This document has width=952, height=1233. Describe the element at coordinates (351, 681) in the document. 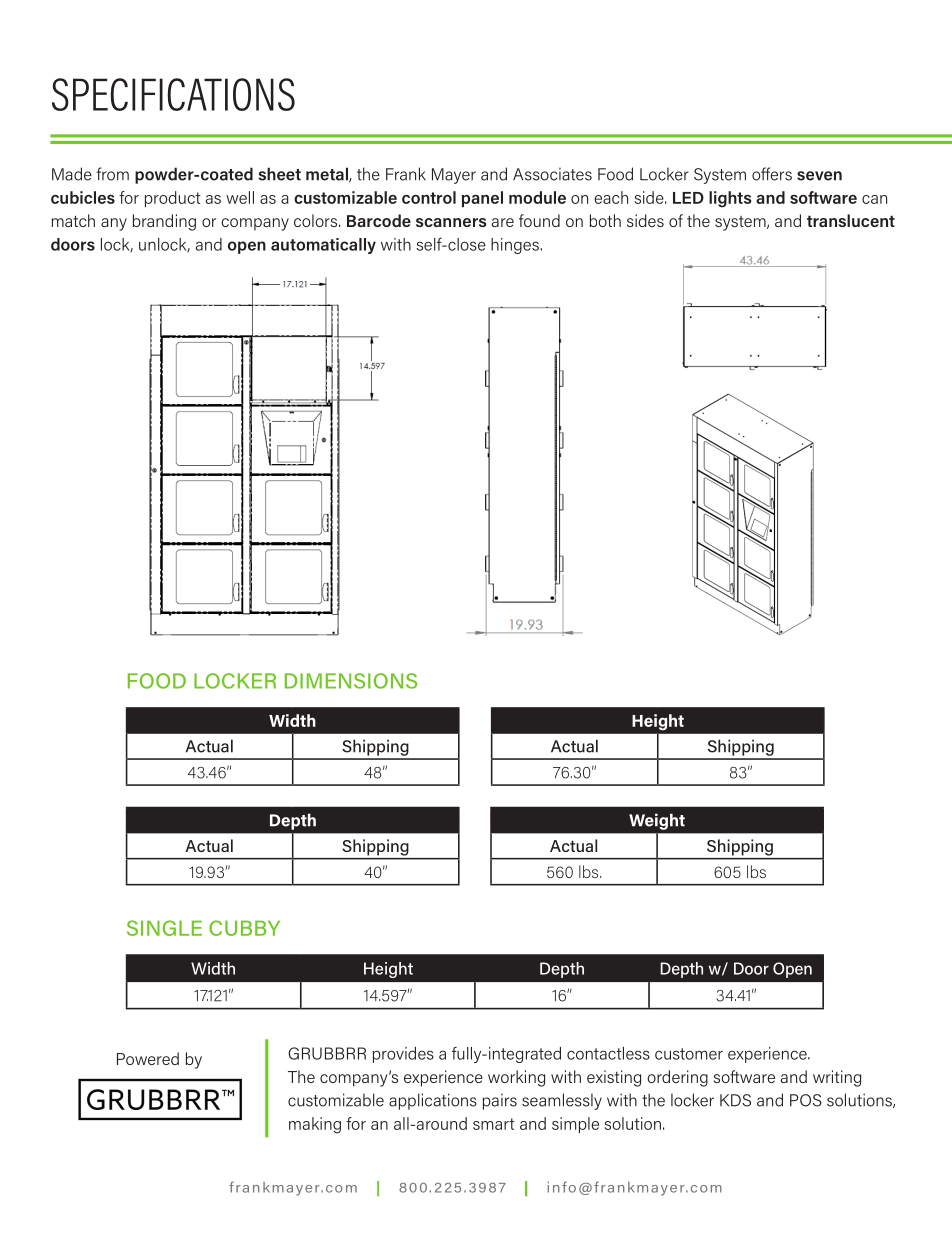

I see `DIMENSIONS` at that location.
